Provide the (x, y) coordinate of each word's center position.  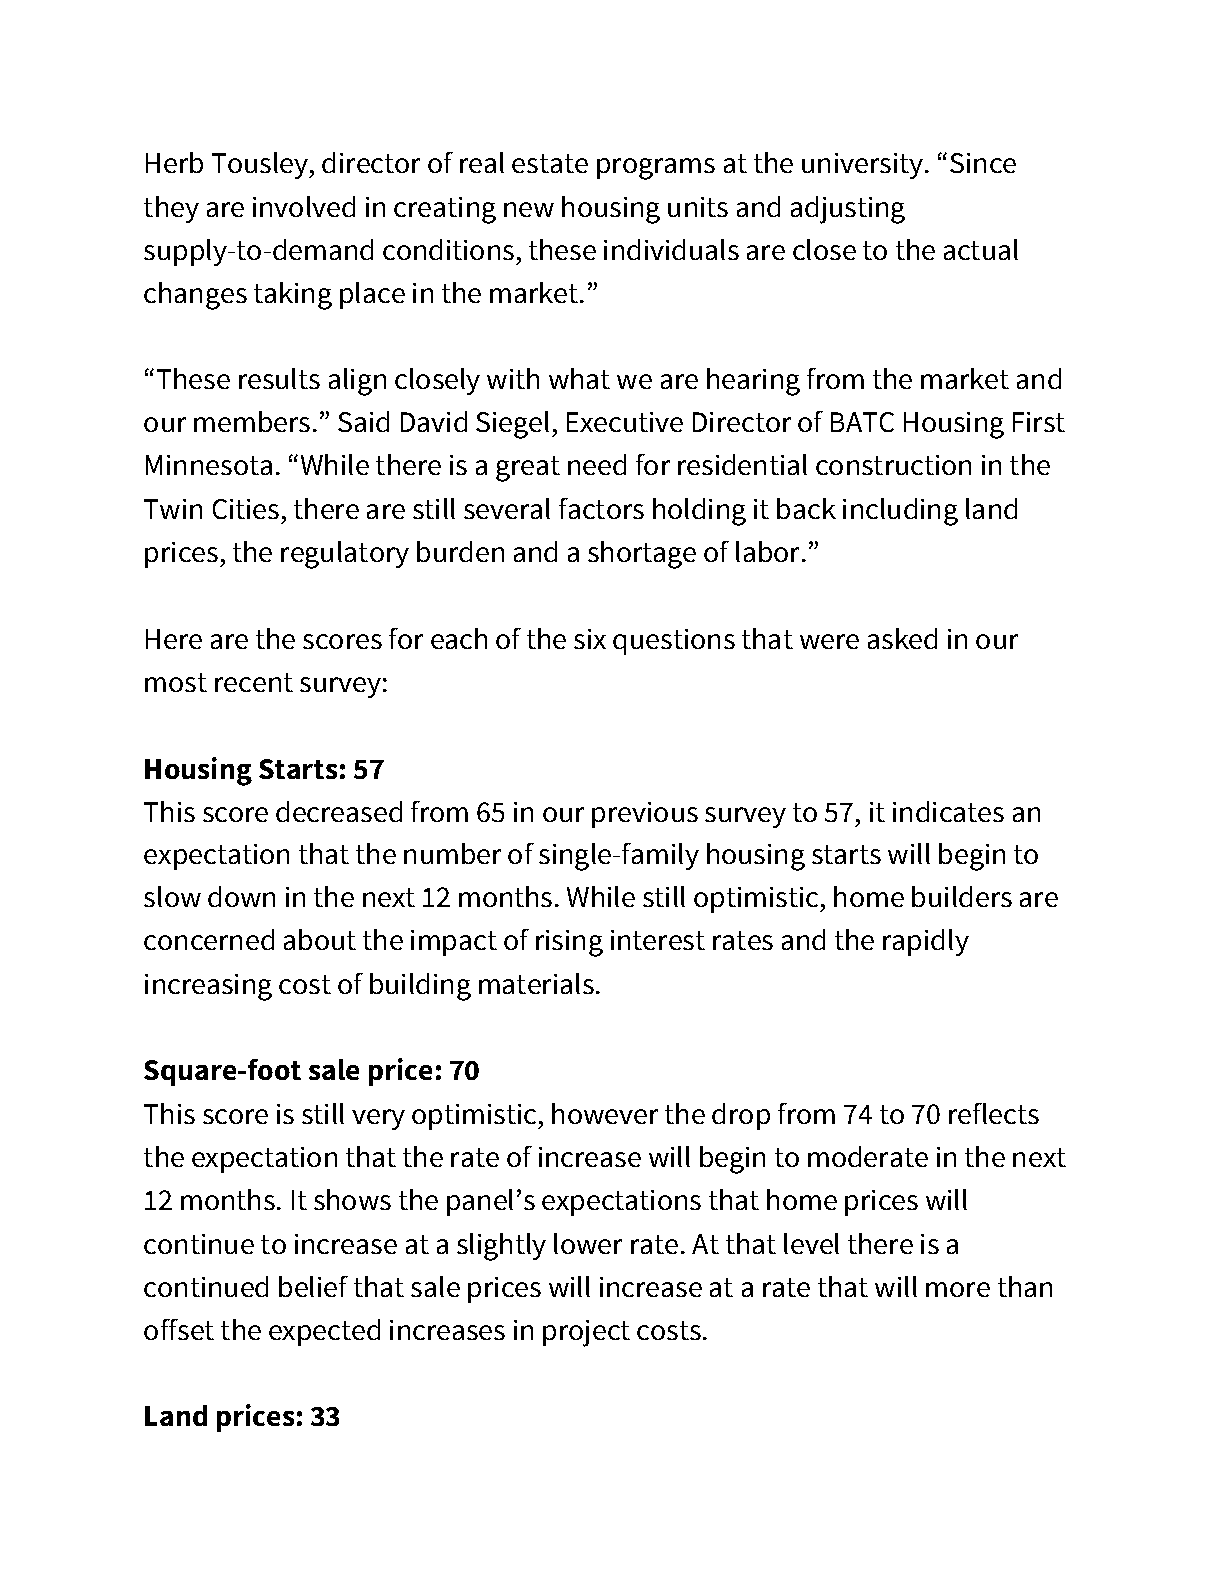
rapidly (926, 942)
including (900, 512)
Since (983, 163)
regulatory (345, 555)
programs (656, 169)
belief (313, 1286)
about (320, 939)
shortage (642, 555)
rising (569, 943)
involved (304, 206)
